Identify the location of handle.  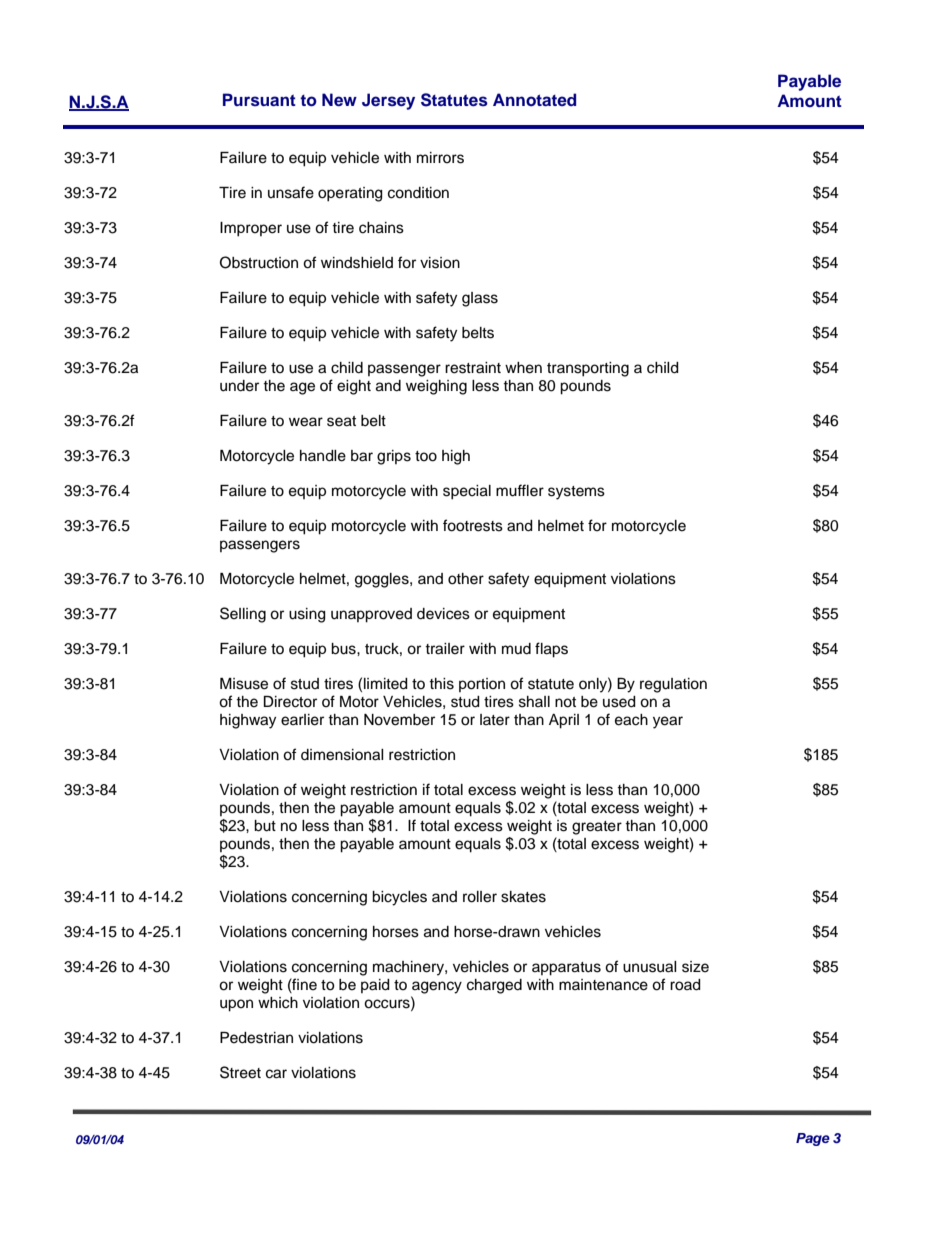
(323, 456).
